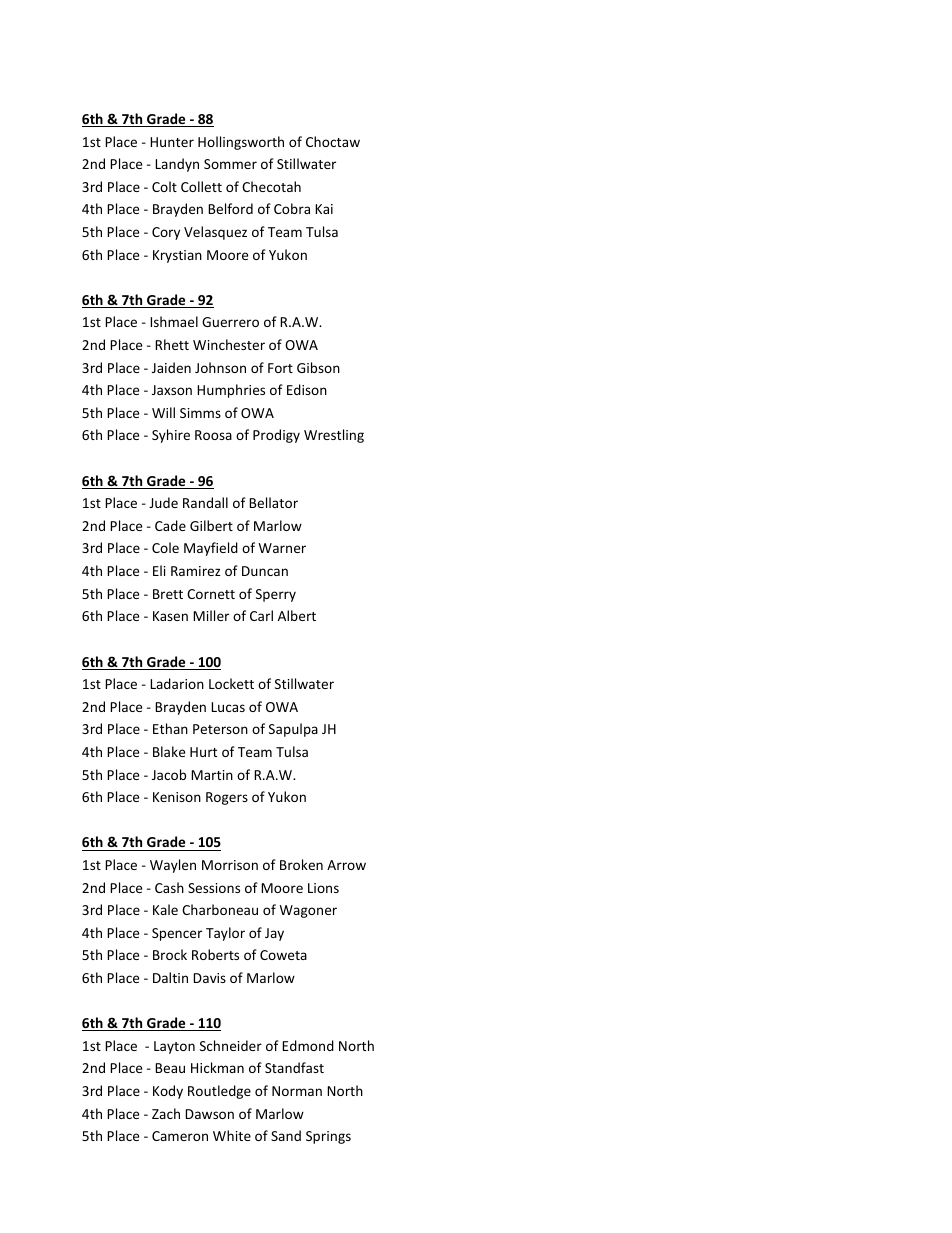 This screenshot has width=952, height=1233. I want to click on Cameron, so click(180, 1136).
